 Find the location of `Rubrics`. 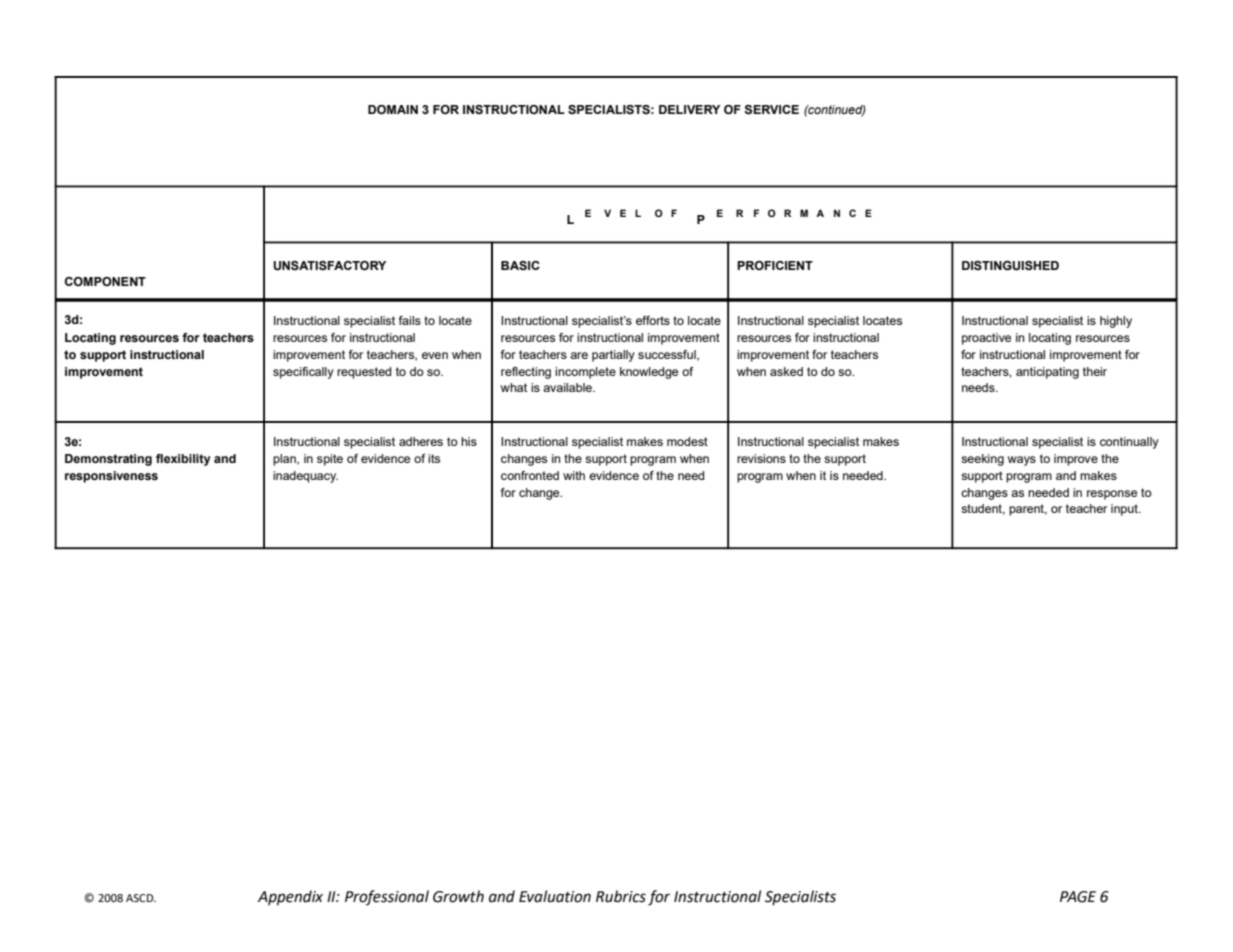

Rubrics is located at coordinates (621, 896).
